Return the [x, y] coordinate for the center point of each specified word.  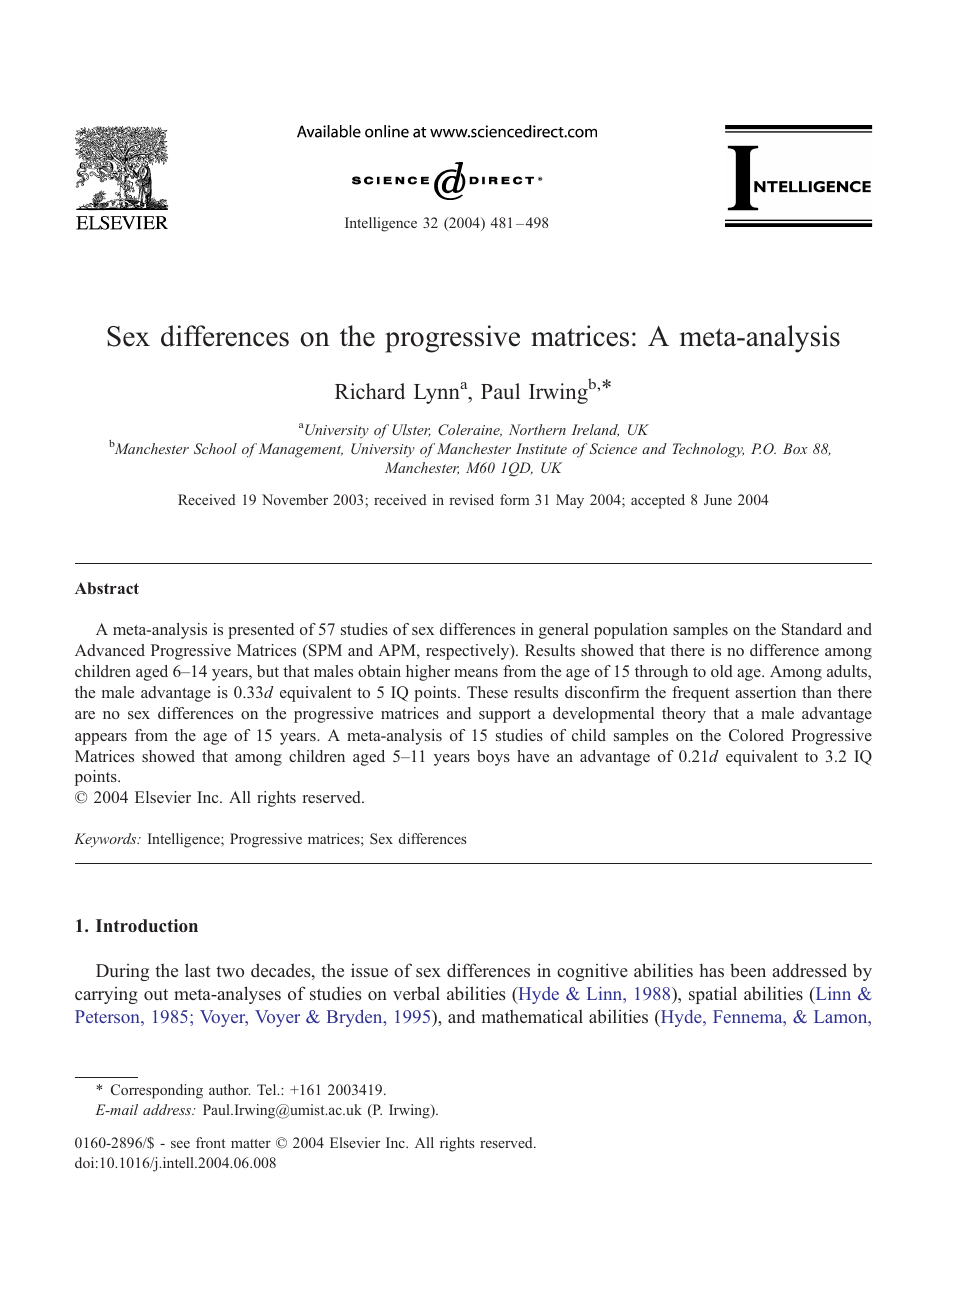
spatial [713, 995]
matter [251, 1143]
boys [493, 758]
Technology [708, 450]
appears [101, 739]
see [180, 1144]
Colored [756, 735]
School [215, 448]
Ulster [411, 430]
